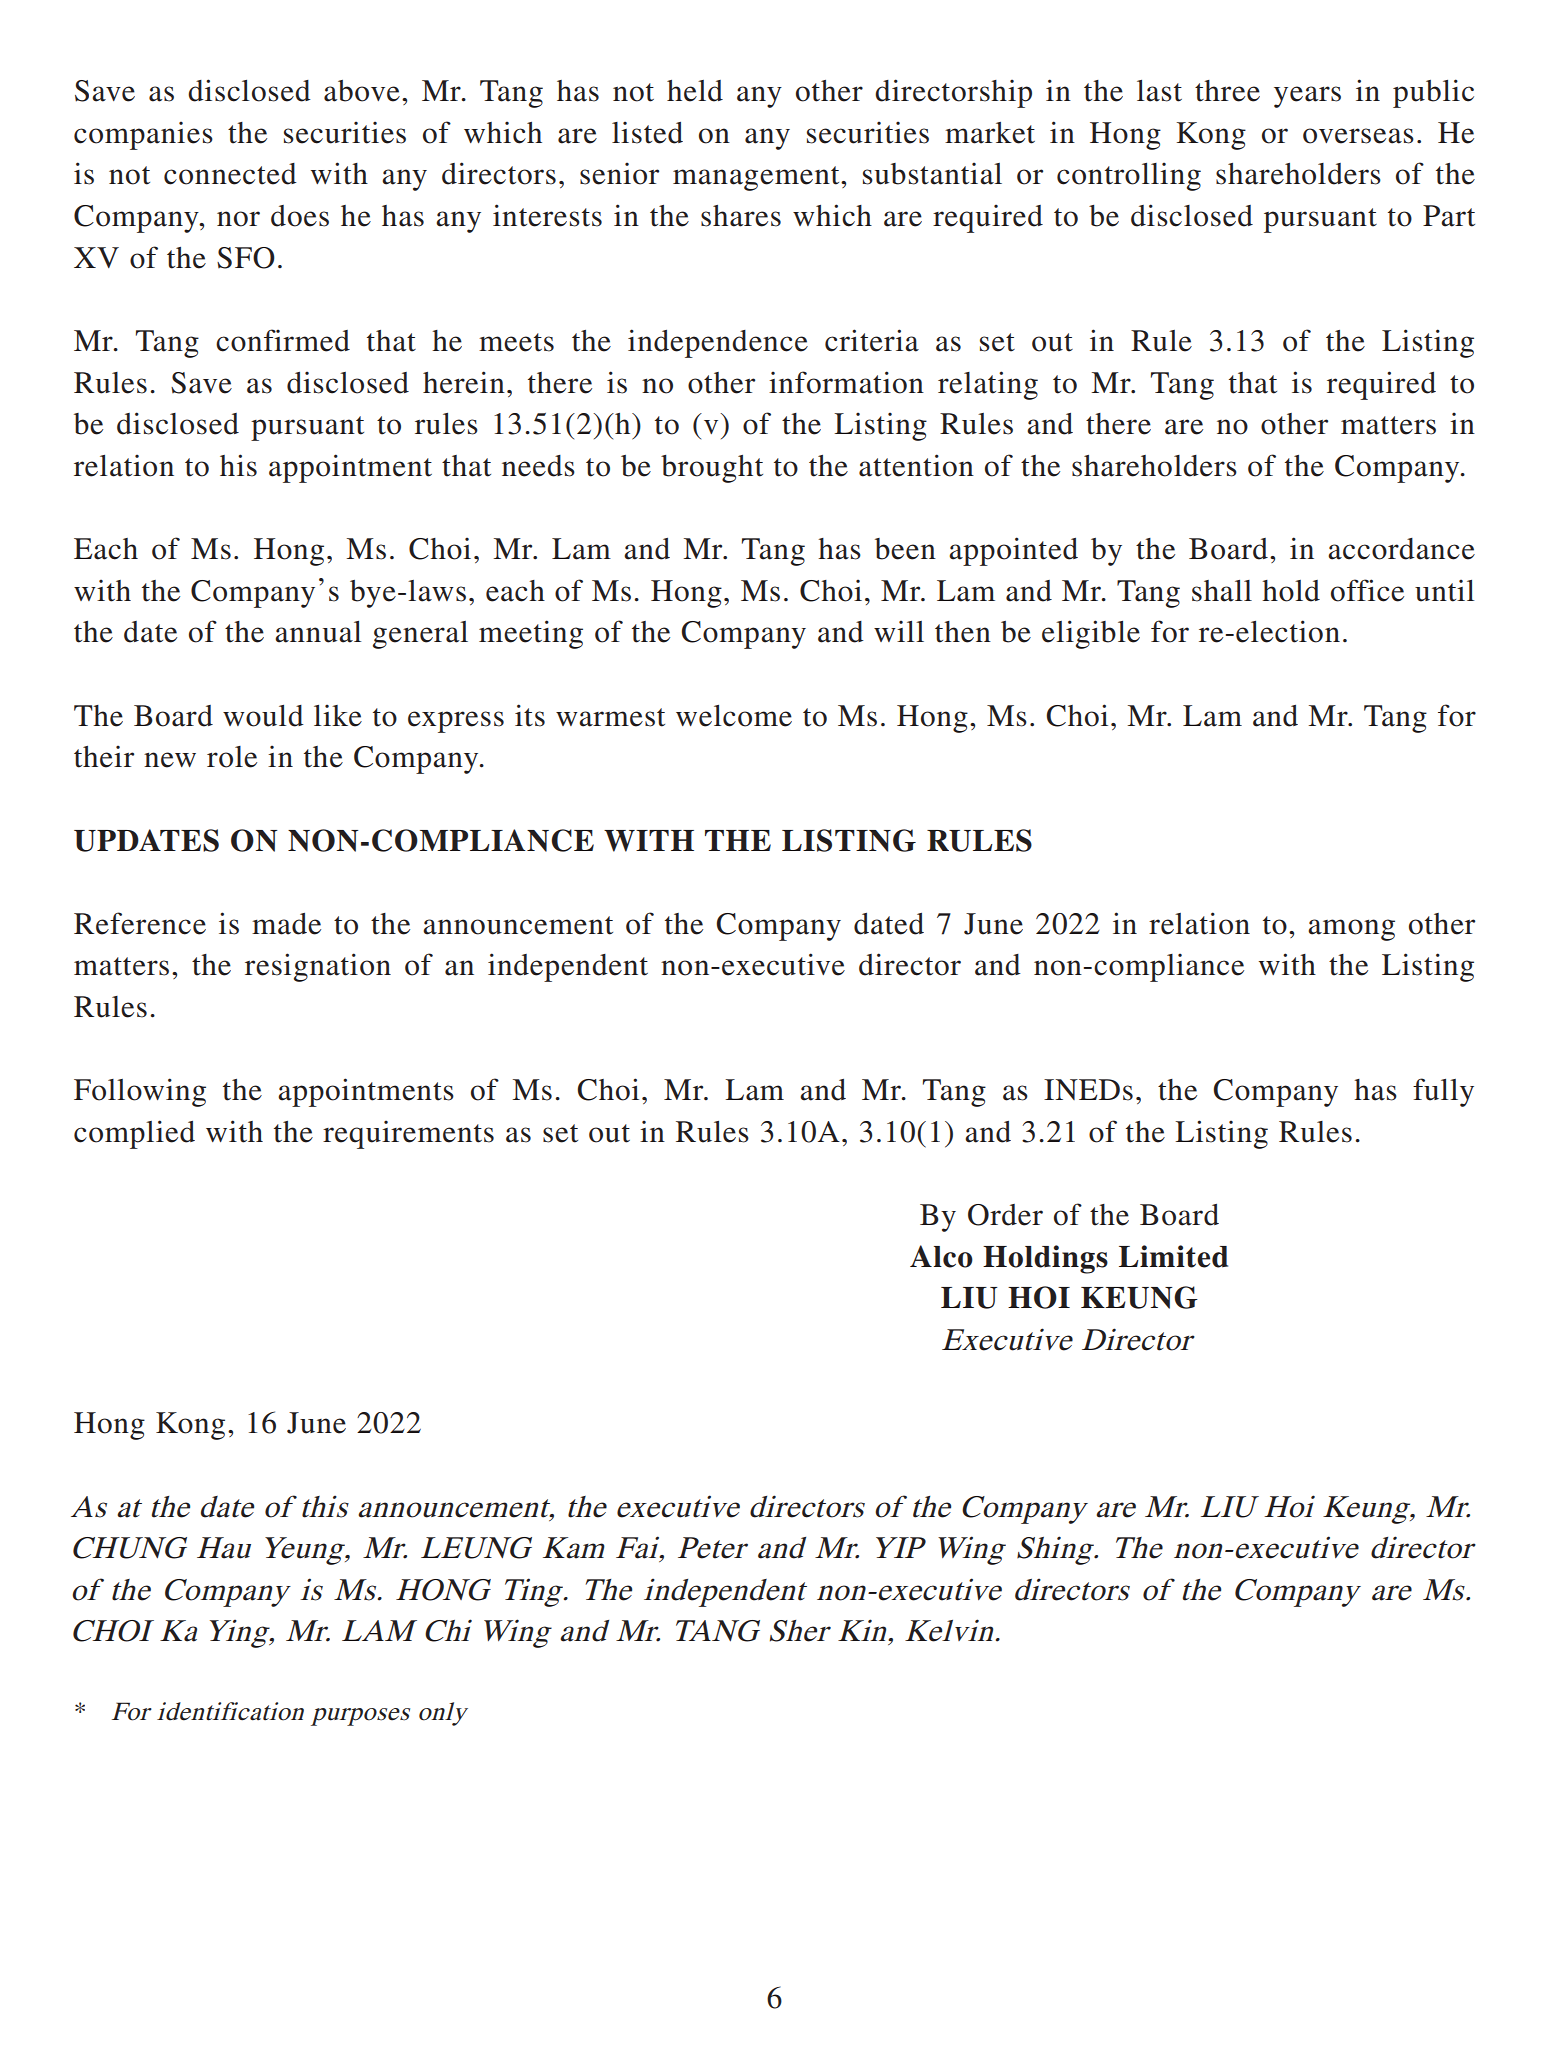 This page has height=2065, width=1549. Describe the element at coordinates (538, 466) in the page. I see `needs` at that location.
